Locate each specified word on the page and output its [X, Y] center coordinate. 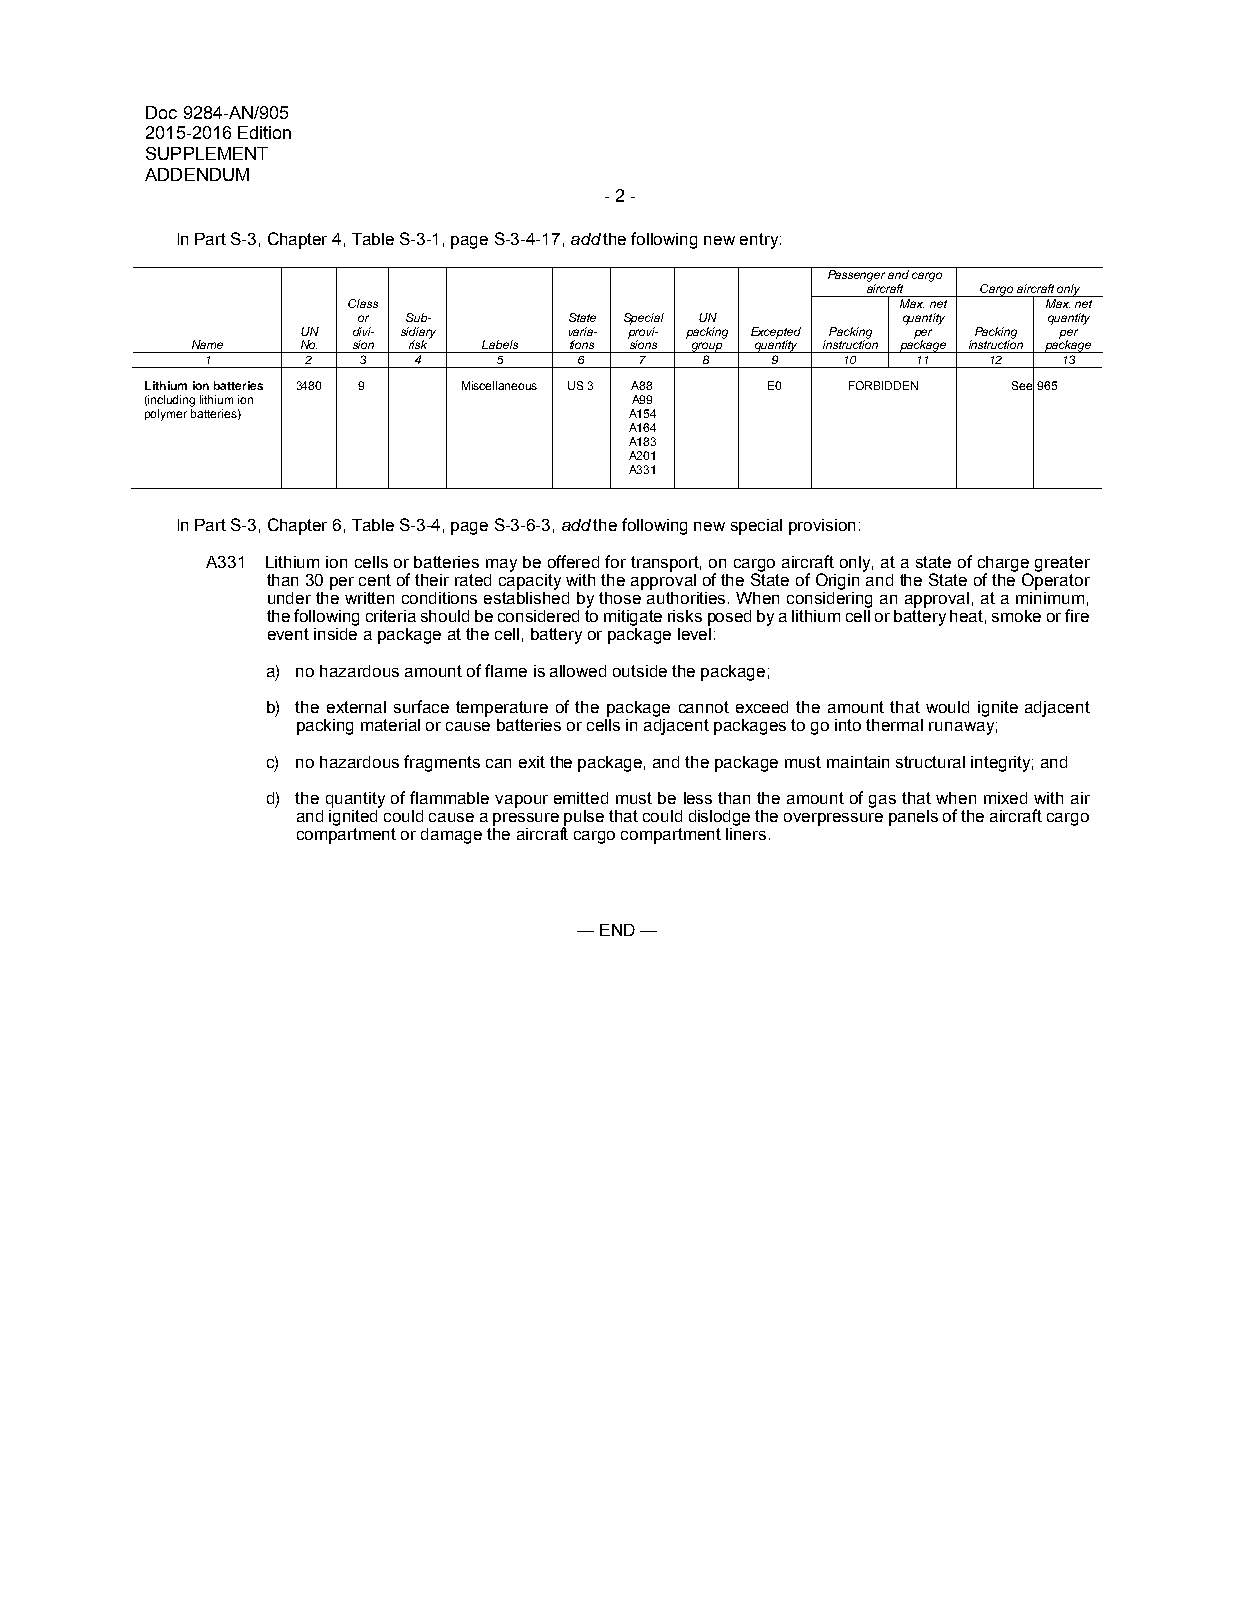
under [289, 598]
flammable [449, 797]
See [1023, 386]
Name [207, 344]
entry [760, 241]
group [707, 347]
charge [1003, 565]
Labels [500, 344]
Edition [264, 132]
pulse [583, 819]
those [621, 596]
